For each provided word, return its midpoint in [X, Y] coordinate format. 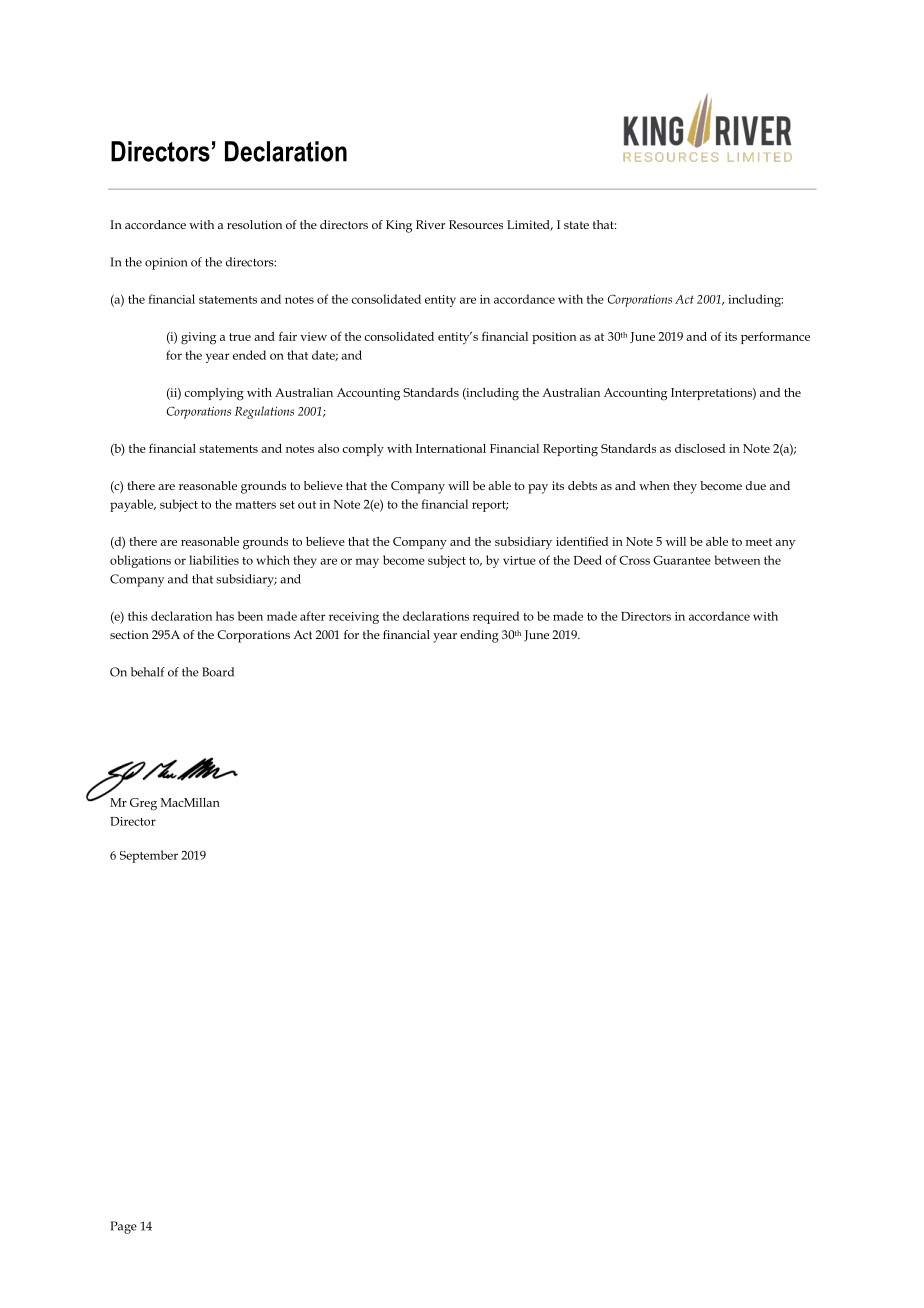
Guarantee [682, 560]
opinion [166, 264]
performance [775, 337]
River [430, 224]
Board [218, 672]
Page [123, 1227]
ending [479, 636]
